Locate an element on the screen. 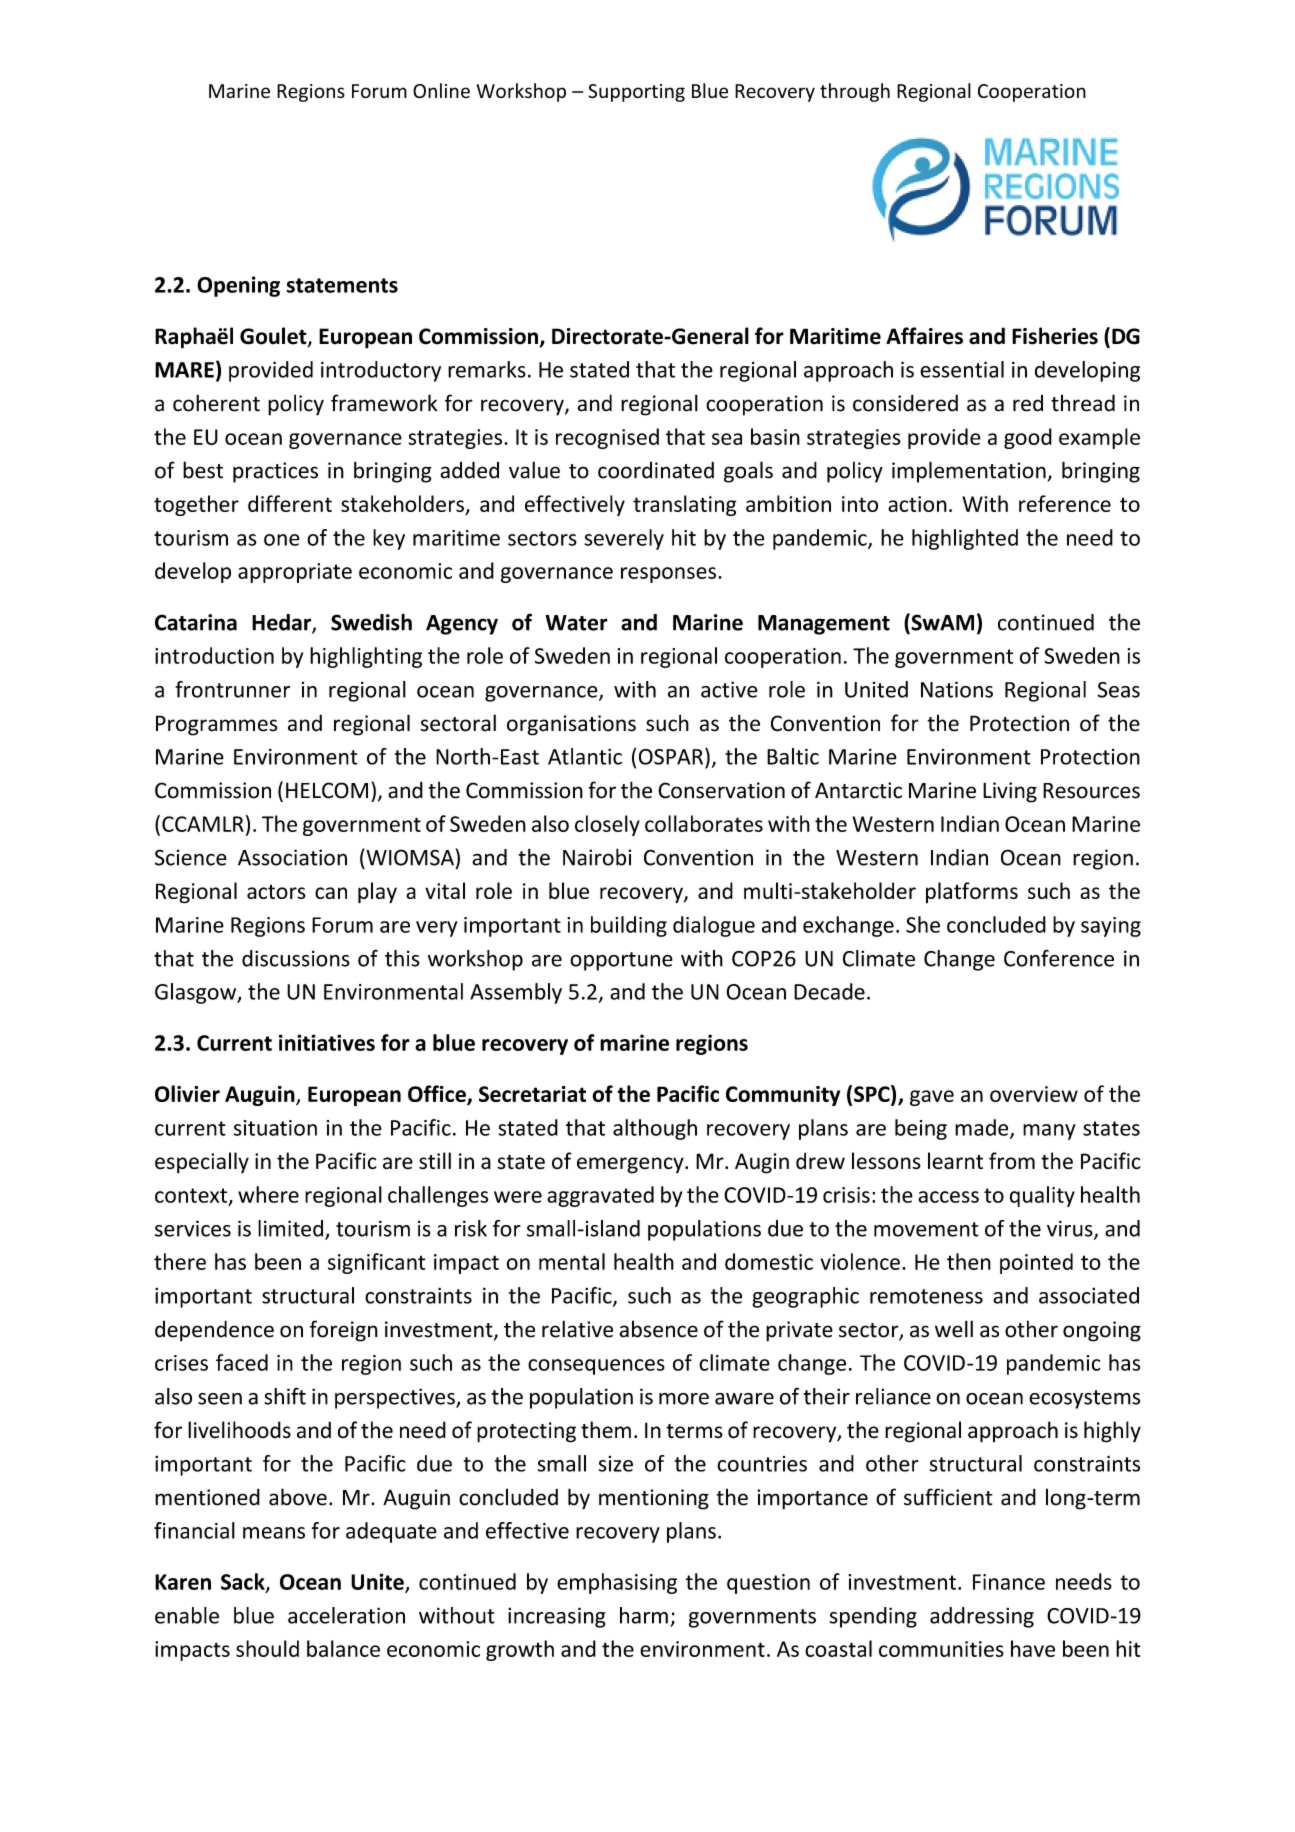  Nations is located at coordinates (957, 689).
